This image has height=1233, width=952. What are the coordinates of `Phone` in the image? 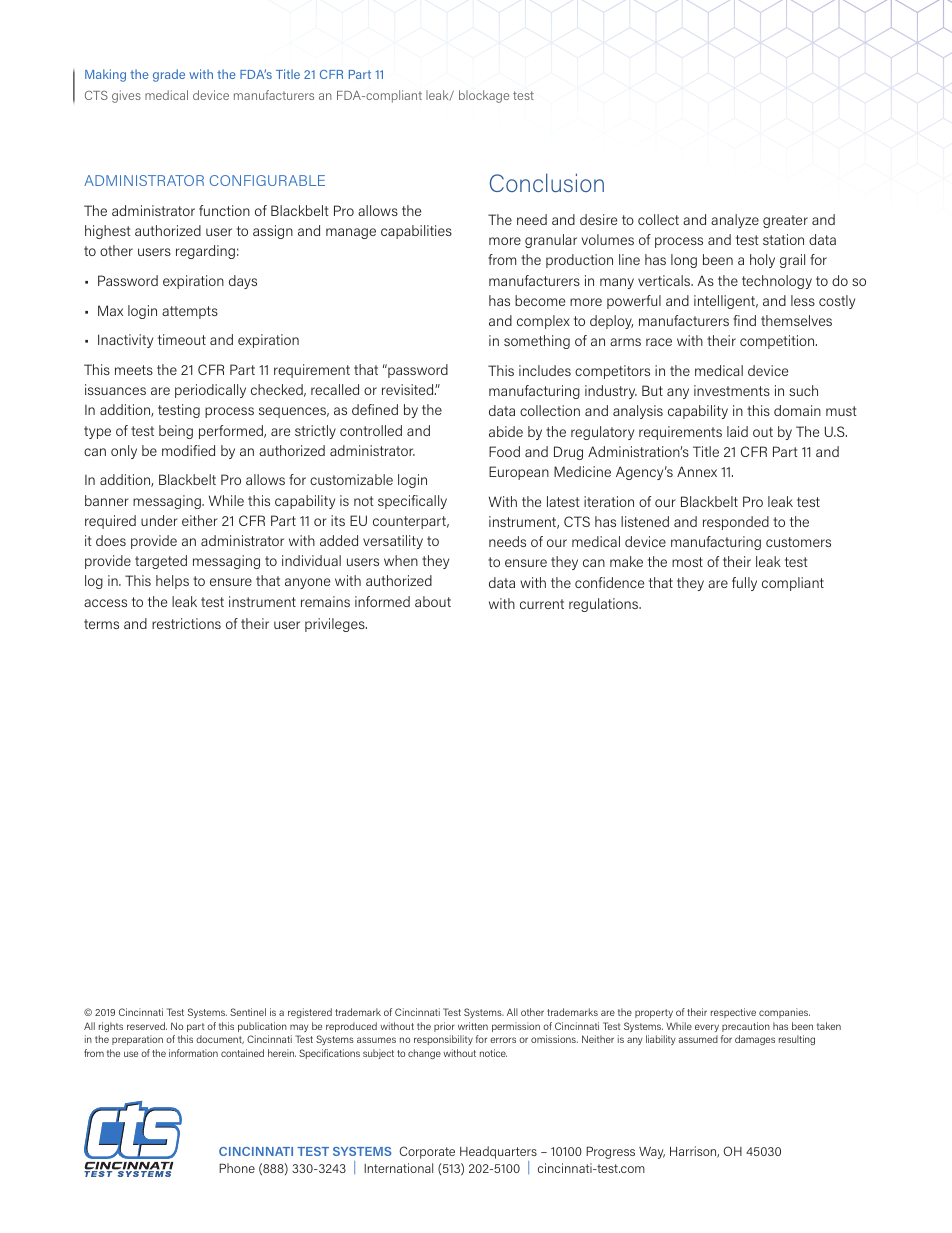 It's located at (237, 1168).
